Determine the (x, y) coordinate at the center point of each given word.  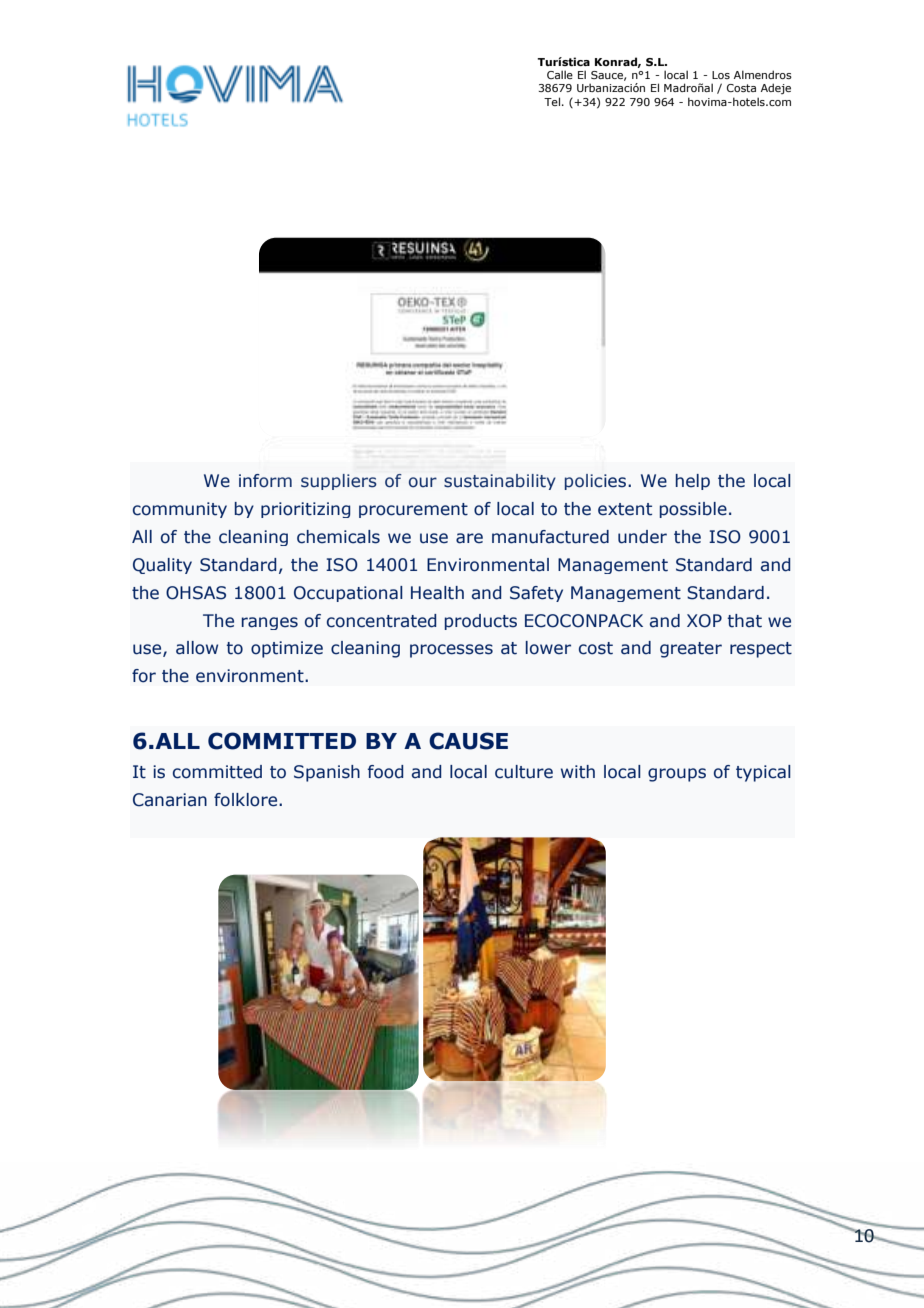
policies (595, 482)
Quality (162, 566)
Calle (560, 74)
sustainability (500, 482)
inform (265, 481)
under (642, 537)
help (693, 482)
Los (721, 75)
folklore (247, 800)
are (469, 538)
